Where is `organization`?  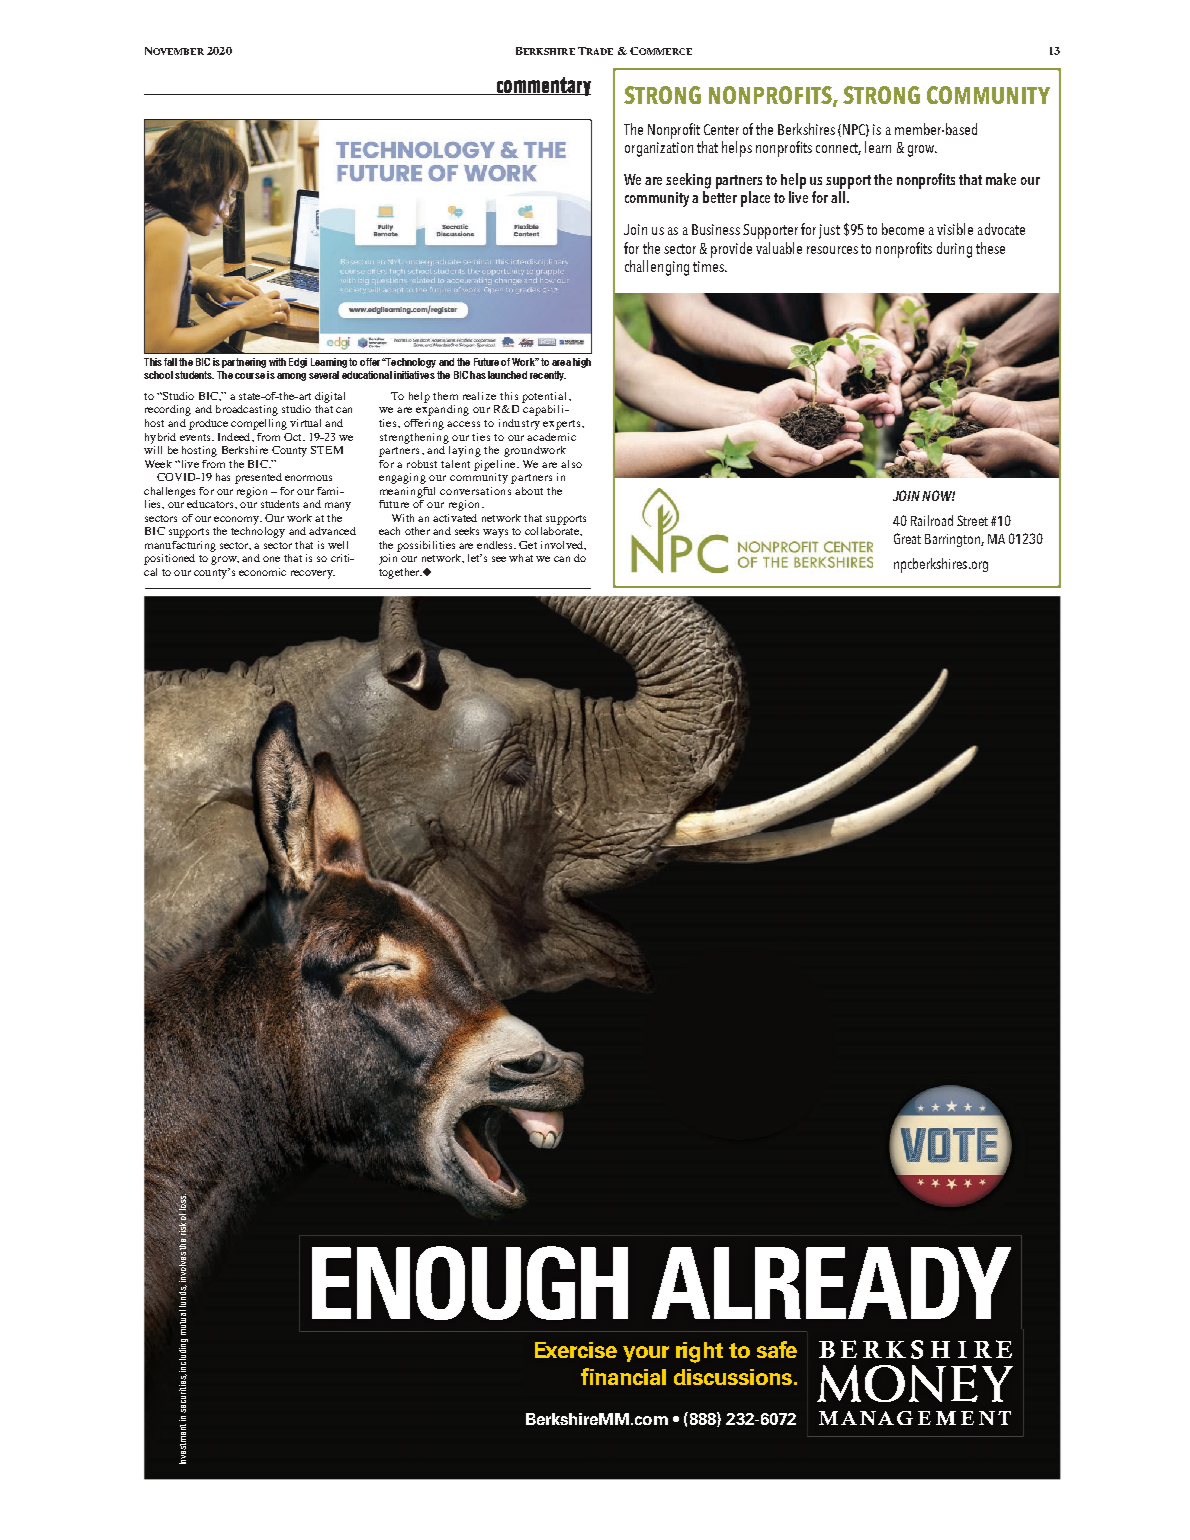 organization is located at coordinates (659, 149).
